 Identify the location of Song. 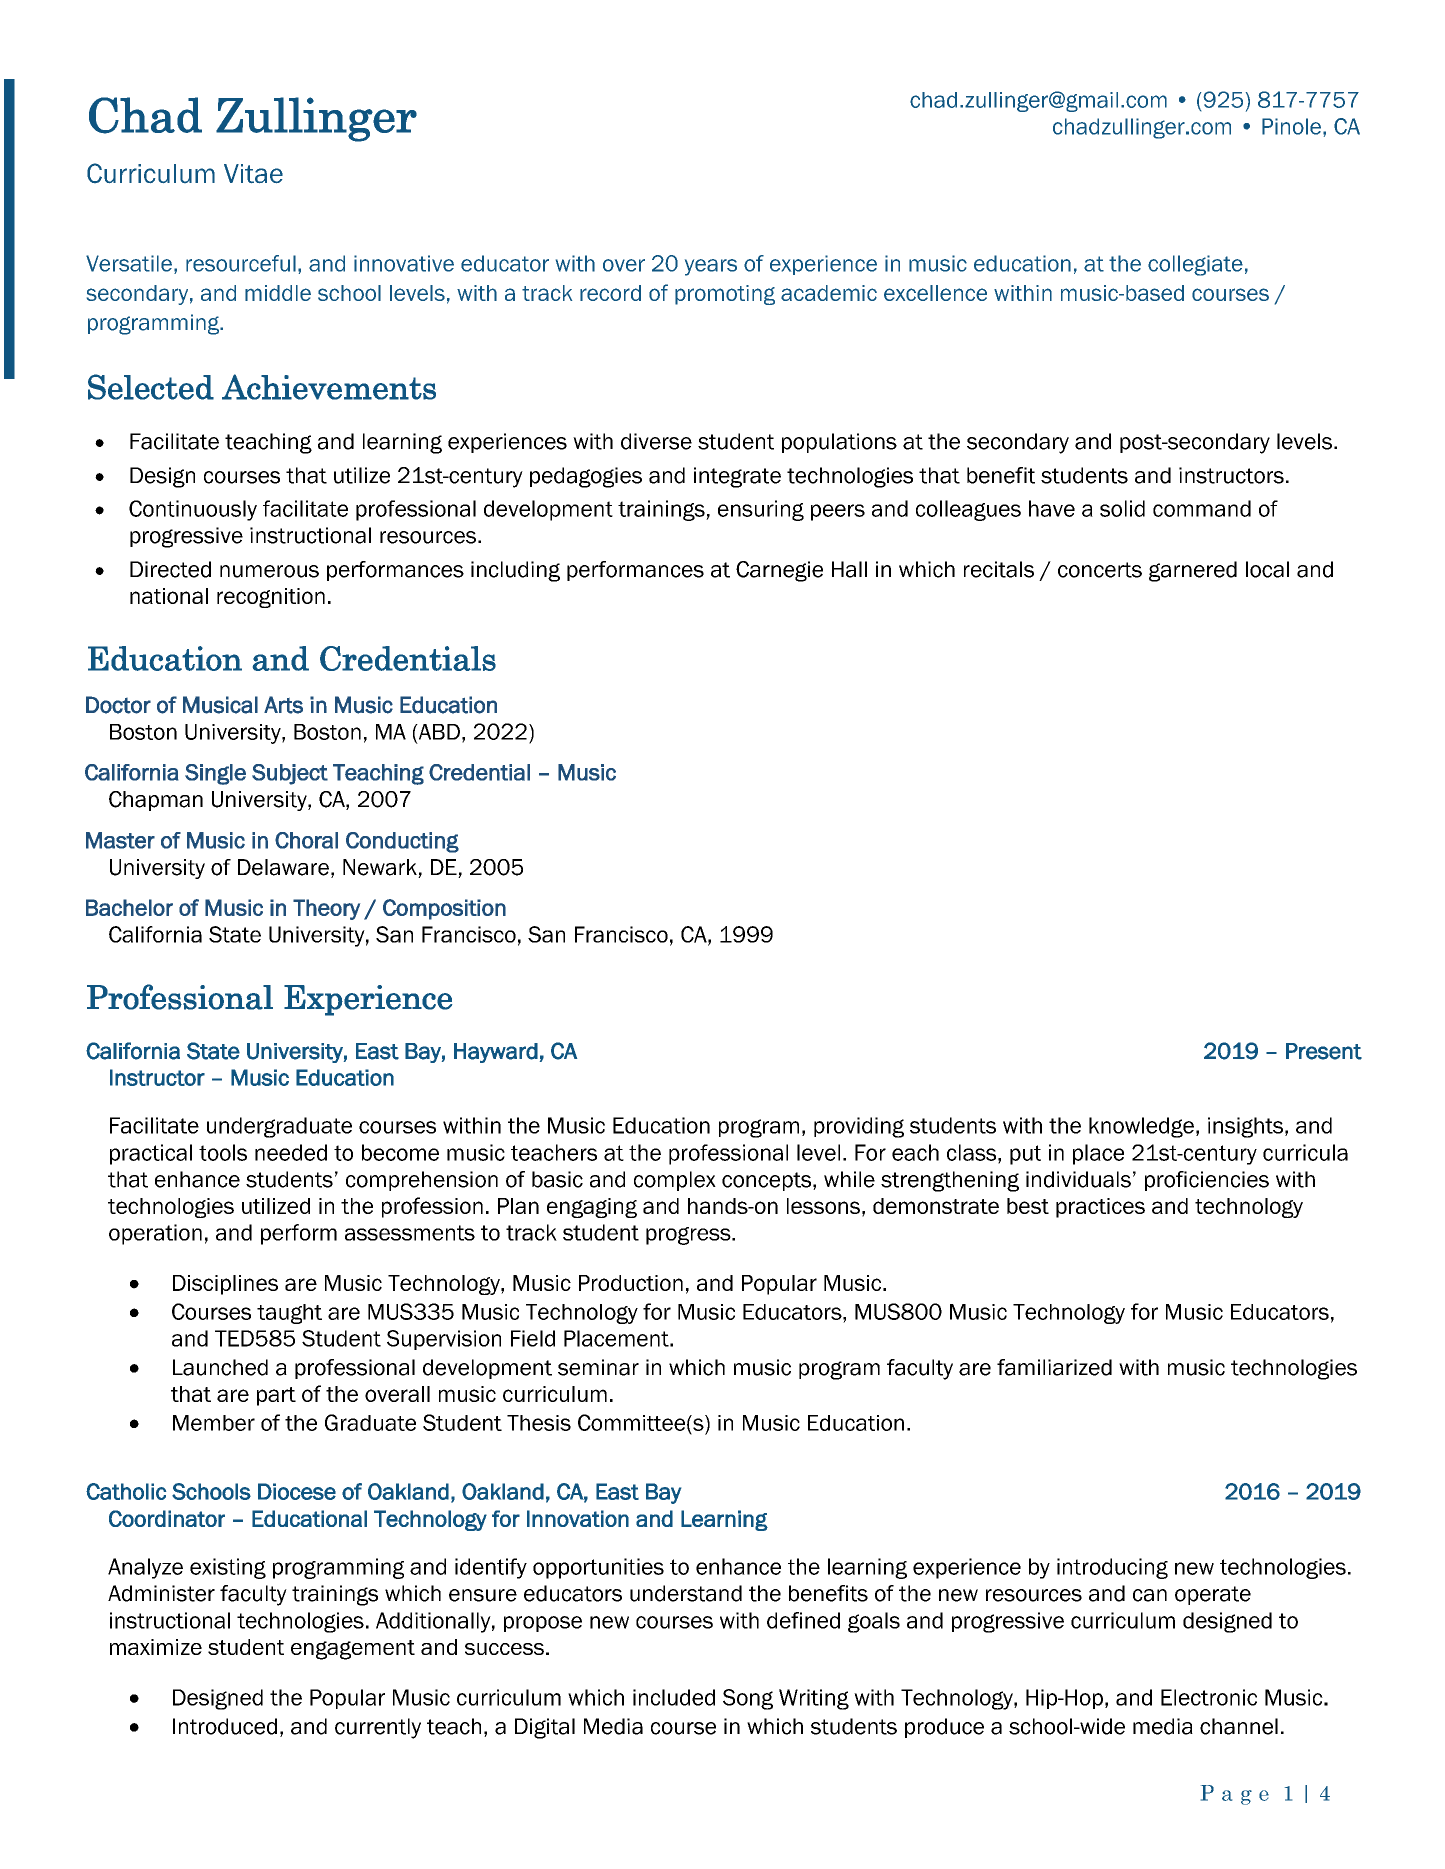
(748, 1699).
